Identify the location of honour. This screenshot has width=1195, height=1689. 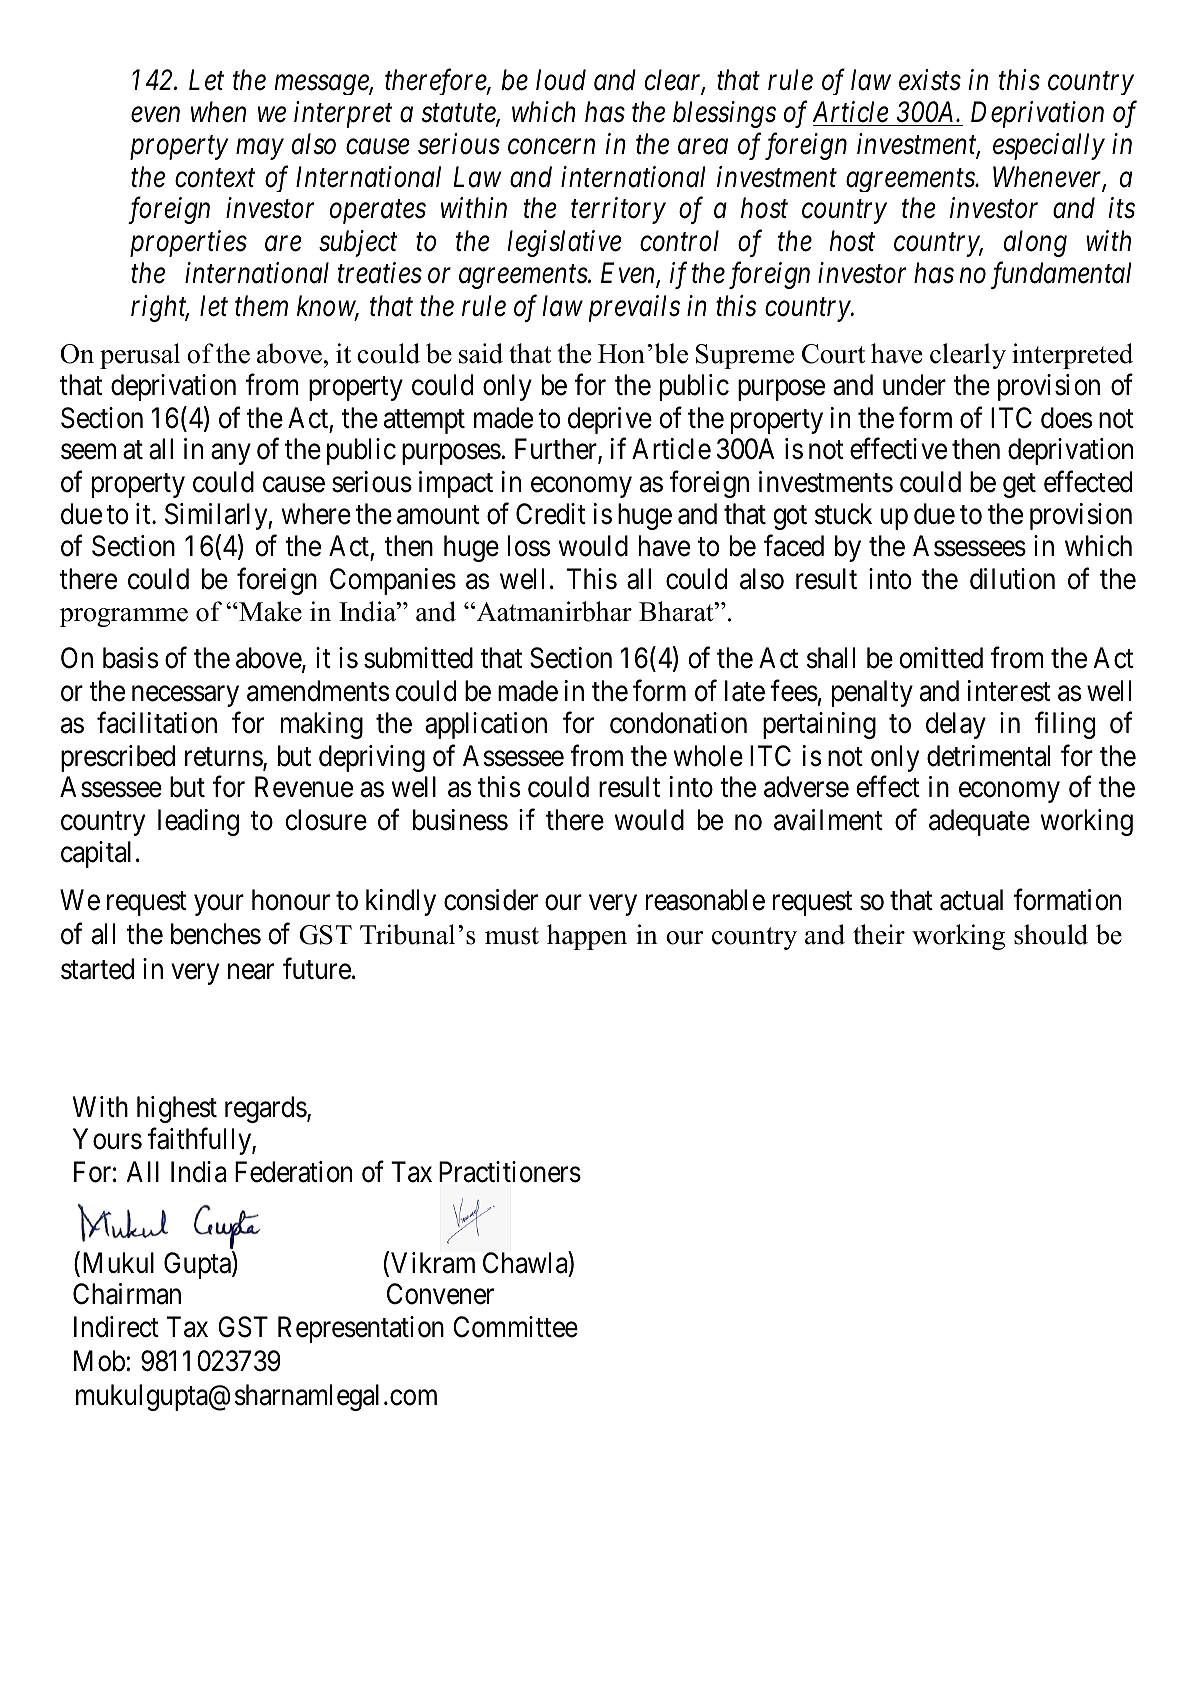
(291, 900).
